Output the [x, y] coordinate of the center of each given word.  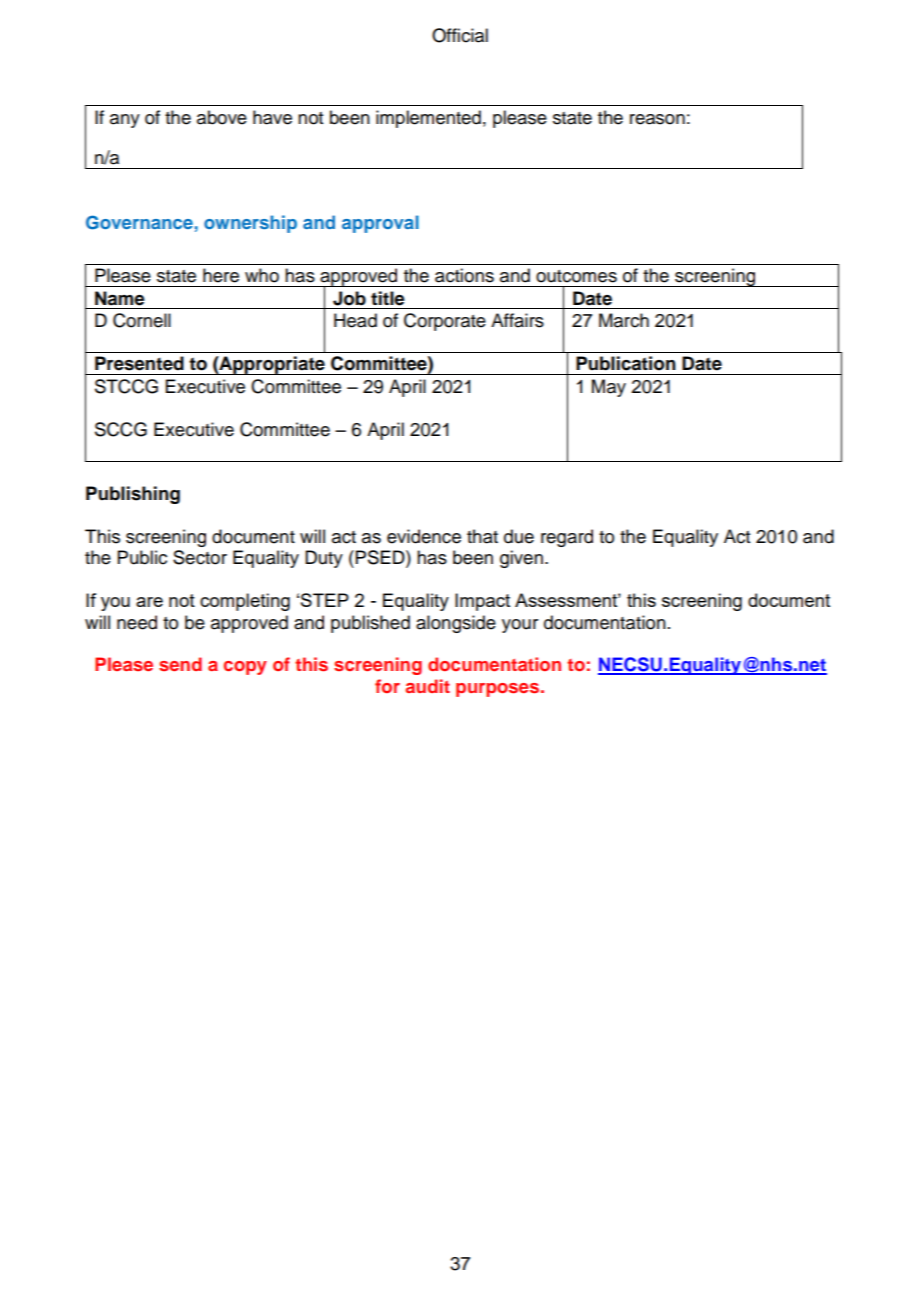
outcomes [576, 276]
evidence [424, 536]
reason [657, 119]
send [180, 664]
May [609, 388]
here [221, 275]
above [222, 117]
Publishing [133, 495]
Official [460, 35]
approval [380, 224]
